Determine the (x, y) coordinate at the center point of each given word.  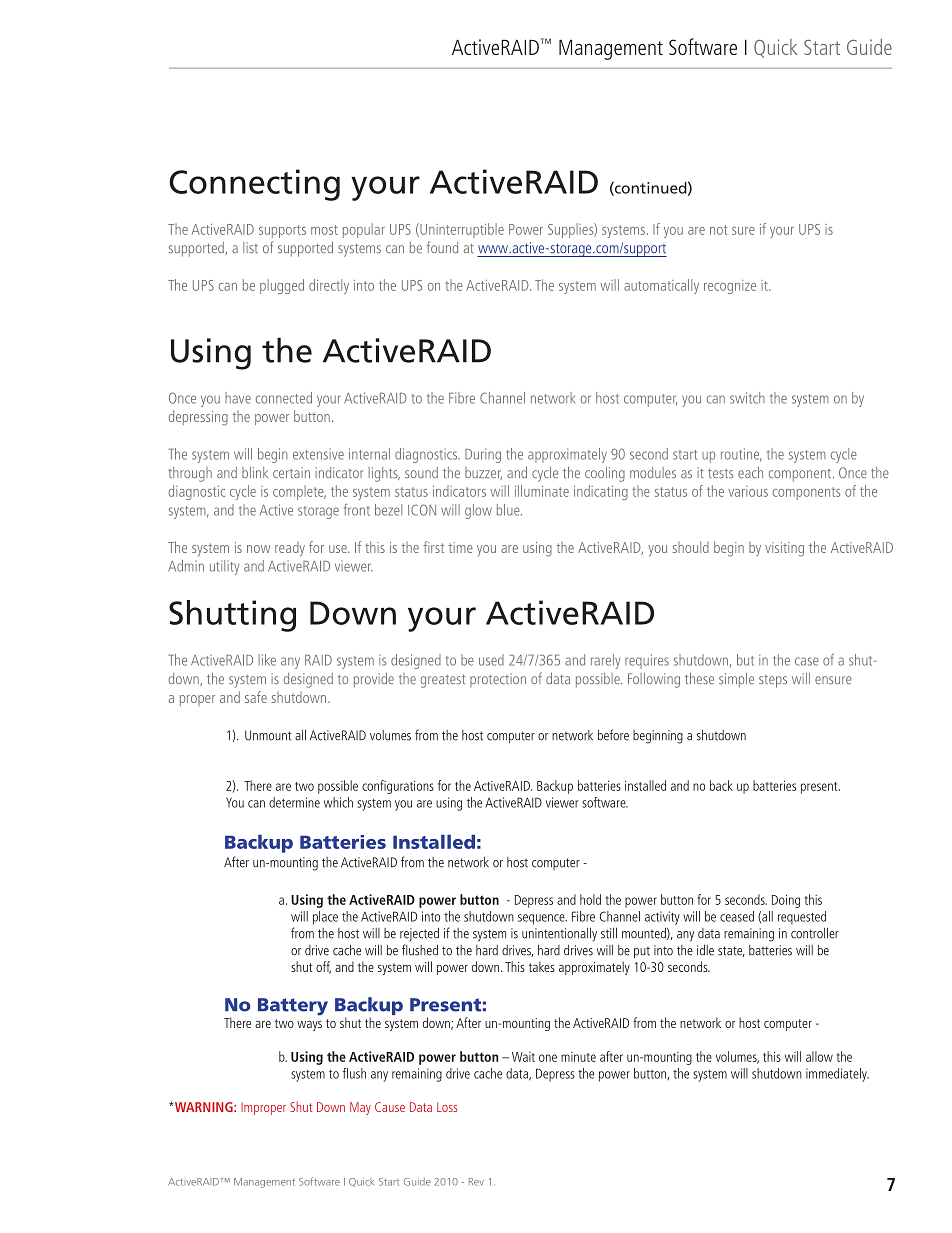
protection (498, 680)
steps (773, 681)
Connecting (254, 185)
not (719, 230)
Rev (476, 1182)
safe (256, 697)
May (360, 1108)
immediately (837, 1075)
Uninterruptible (461, 230)
